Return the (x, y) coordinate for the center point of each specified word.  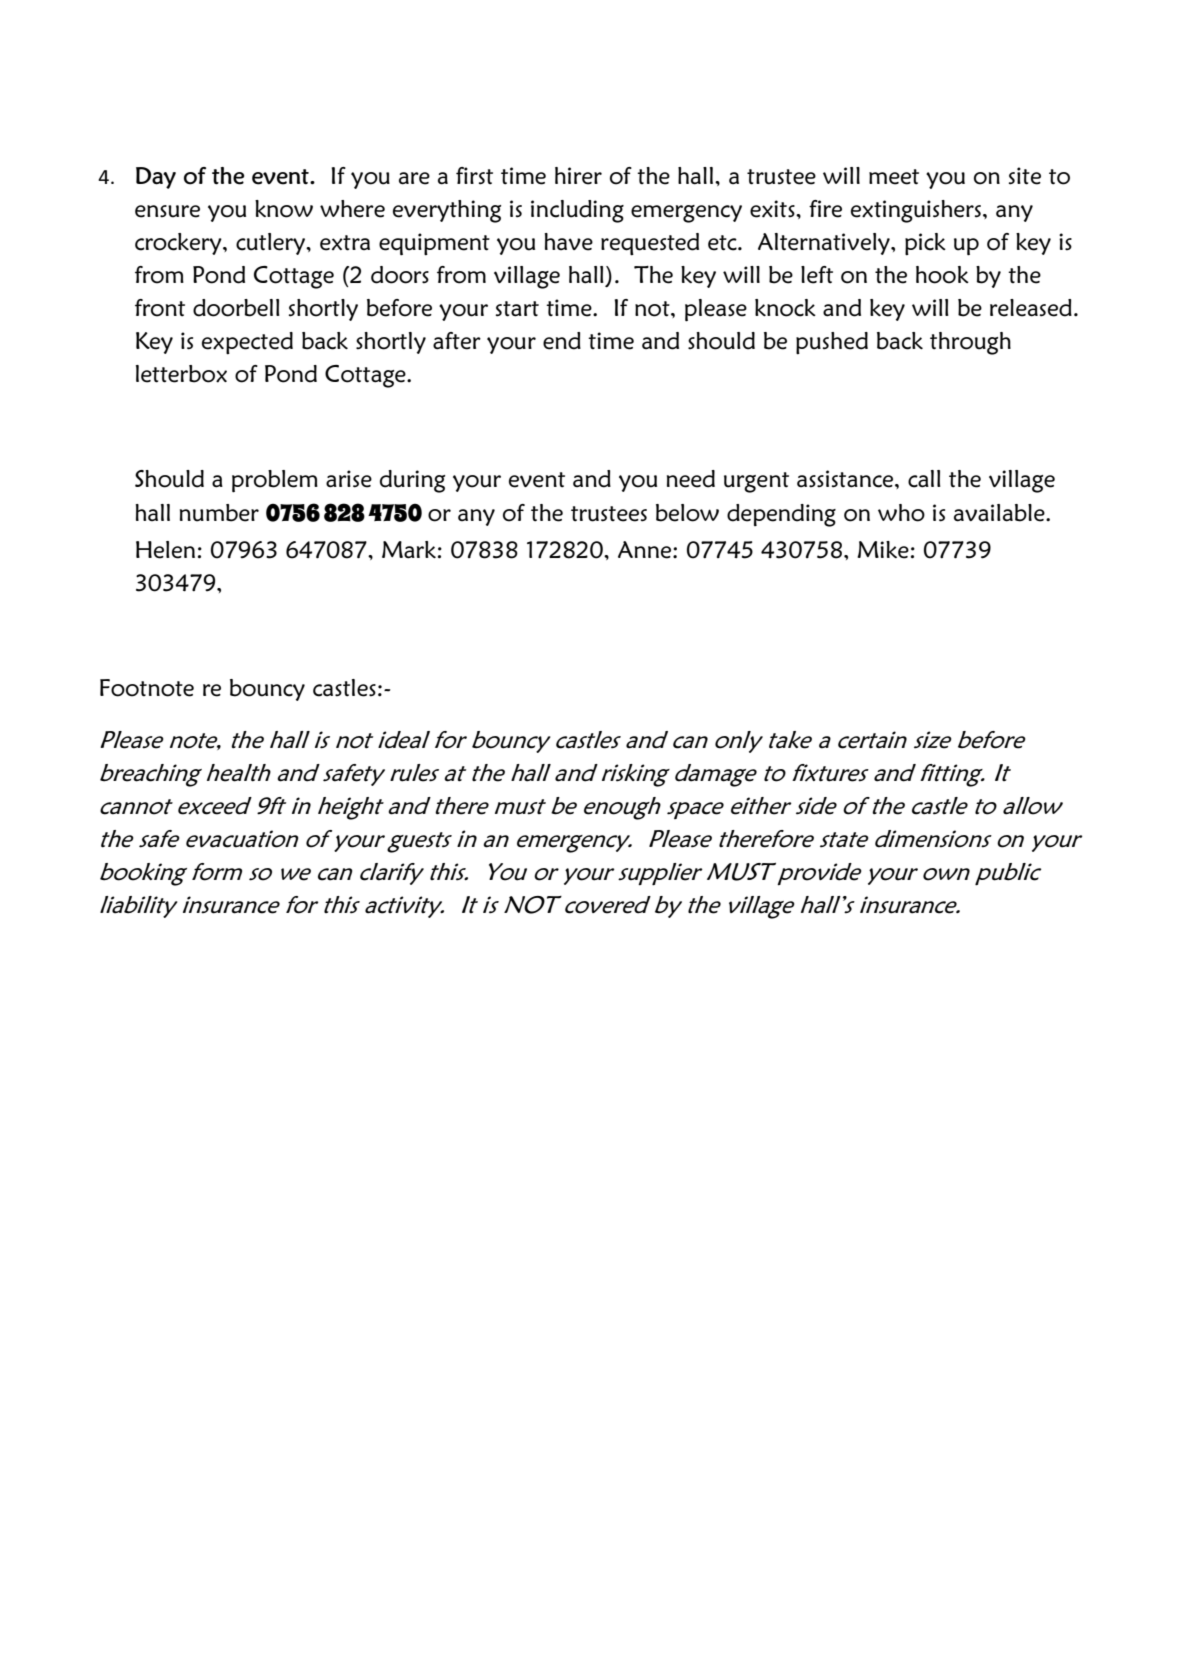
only (739, 742)
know (284, 209)
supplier (660, 874)
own (946, 874)
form (217, 872)
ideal (404, 740)
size (933, 740)
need (691, 479)
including (577, 211)
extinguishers (916, 211)
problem (275, 481)
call (924, 479)
